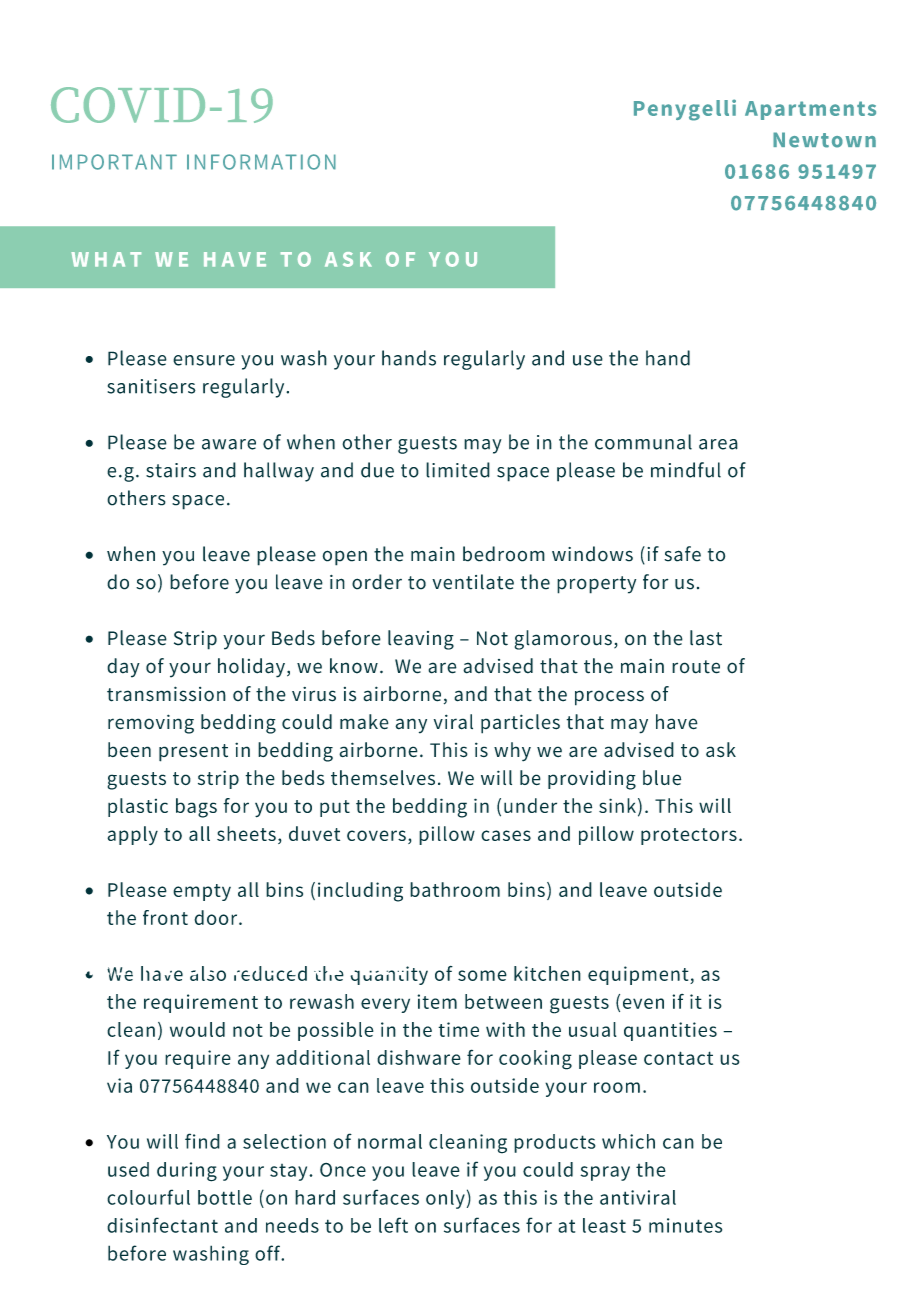 This screenshot has height=1308, width=924. I want to click on stairs, so click(171, 470).
